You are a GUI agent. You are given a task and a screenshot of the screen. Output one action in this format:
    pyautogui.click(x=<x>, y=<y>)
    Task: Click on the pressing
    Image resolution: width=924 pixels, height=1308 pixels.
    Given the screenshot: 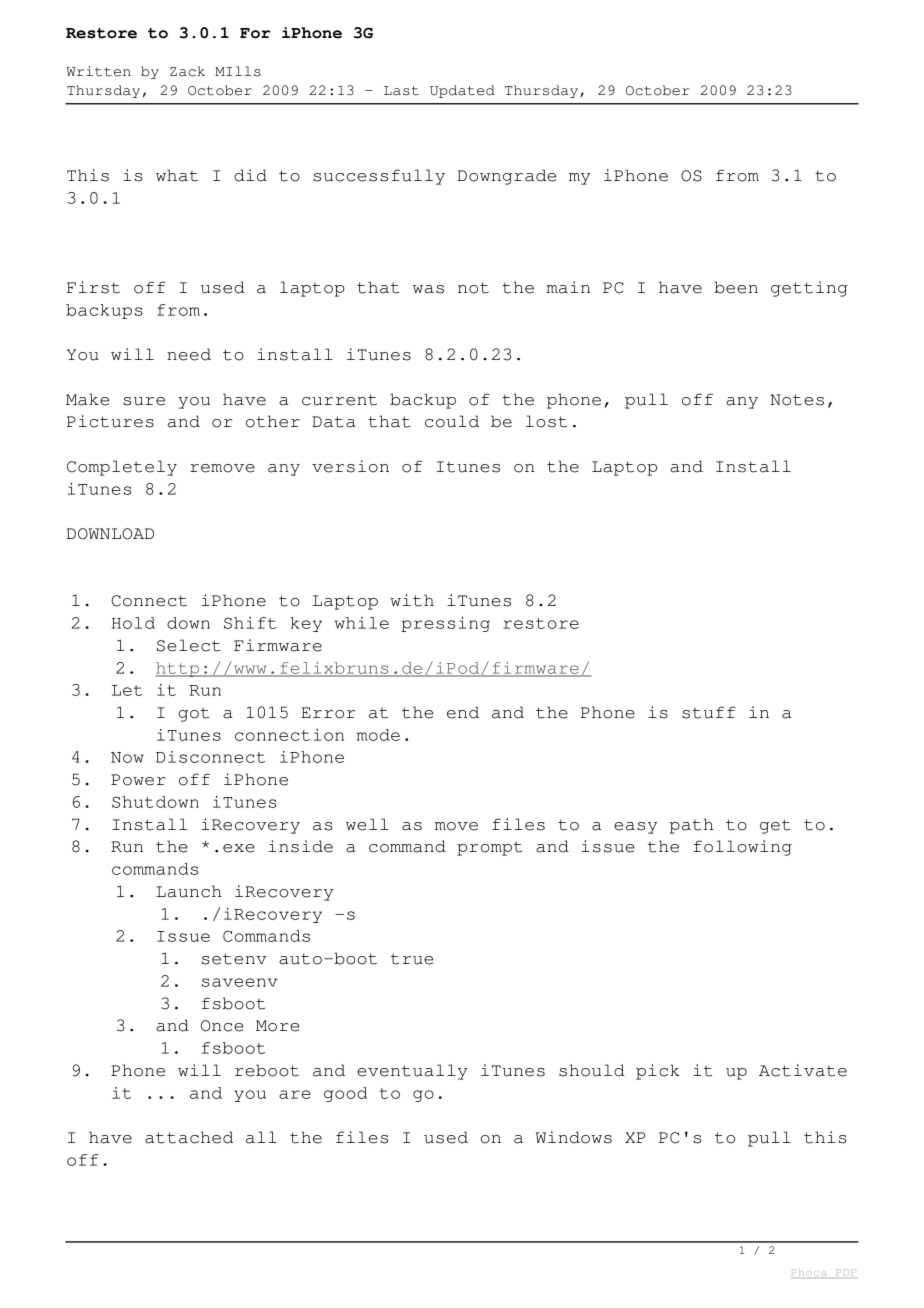 What is the action you would take?
    pyautogui.click(x=445, y=624)
